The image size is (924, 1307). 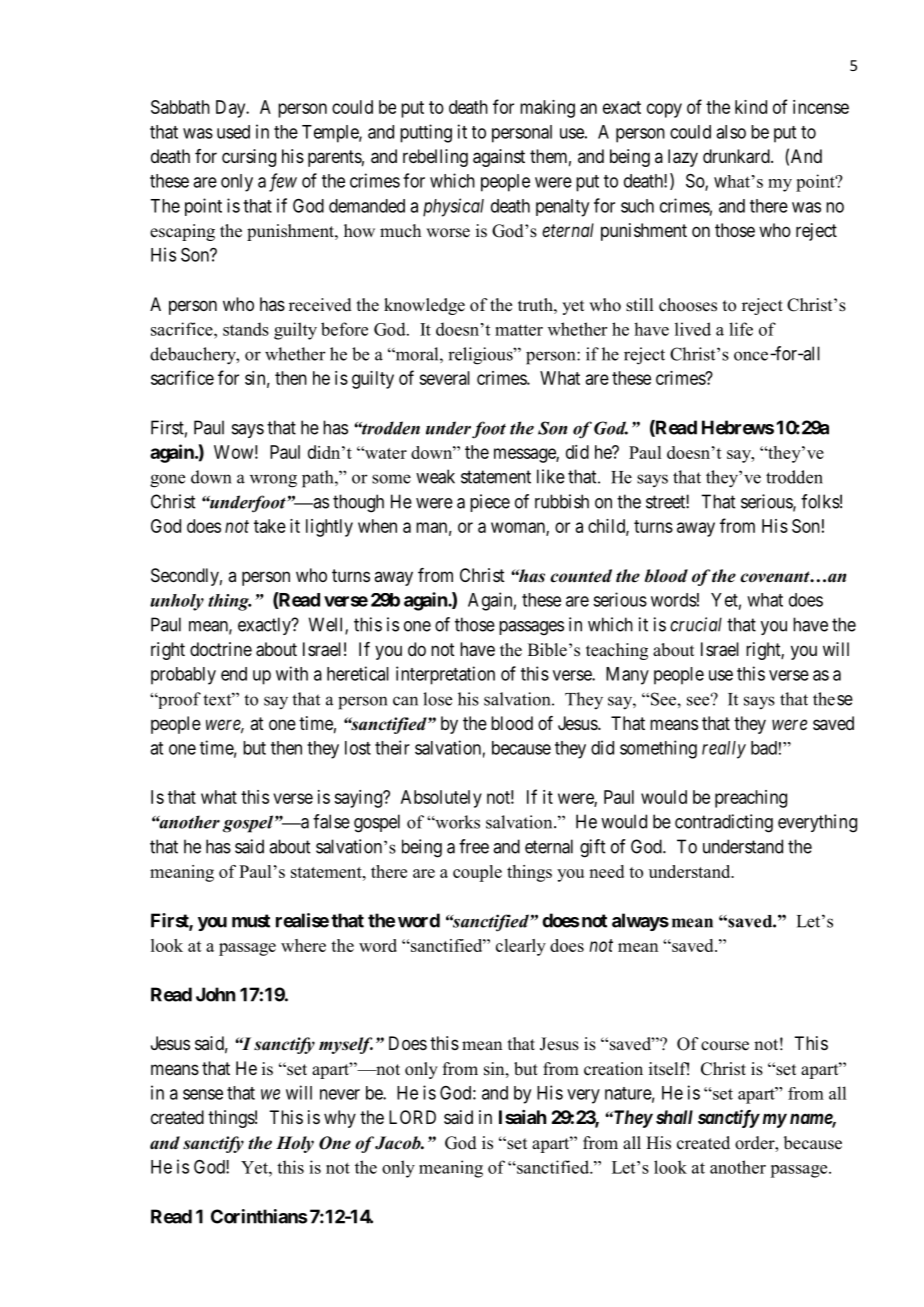 I want to click on doctrine, so click(x=221, y=649).
